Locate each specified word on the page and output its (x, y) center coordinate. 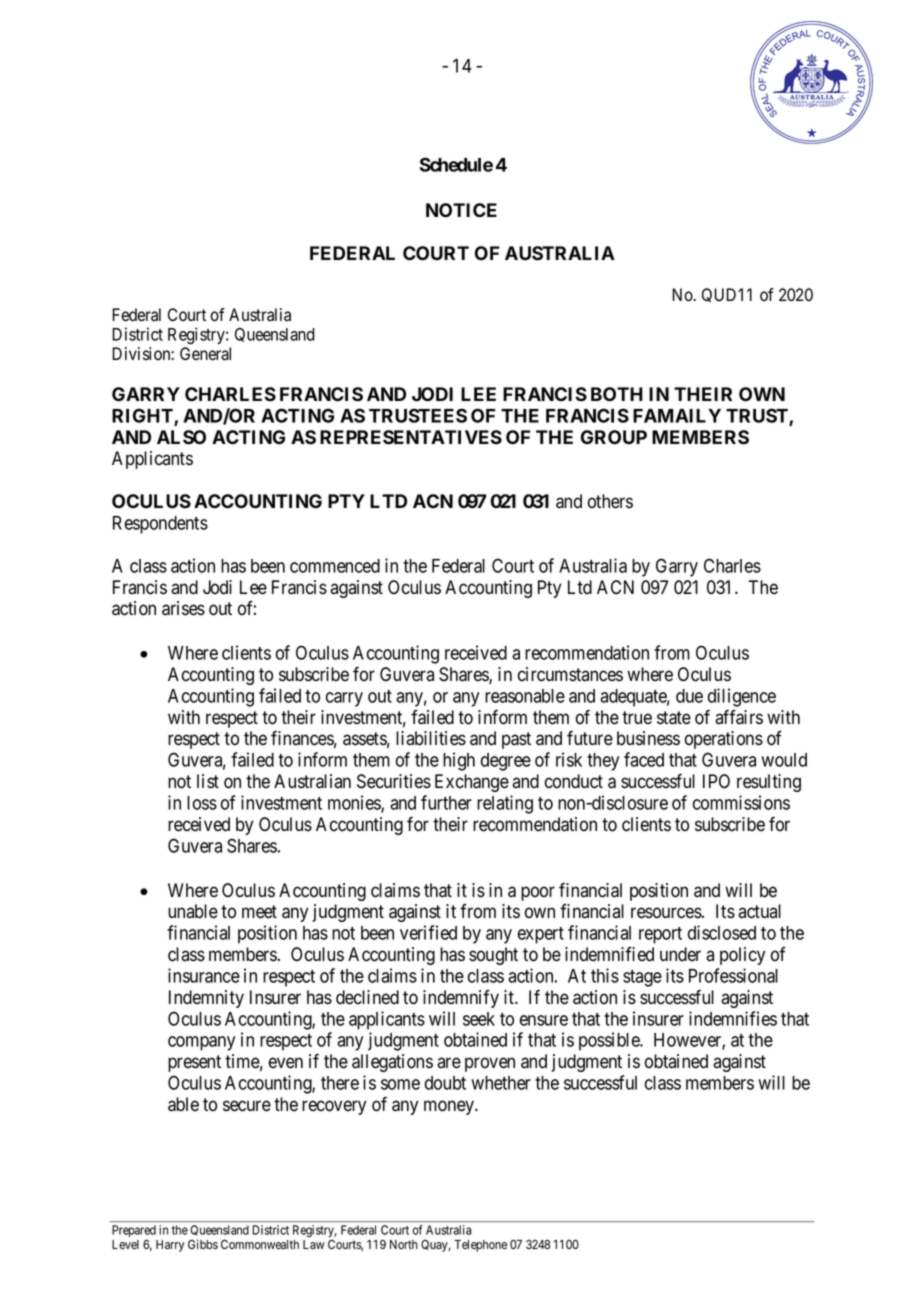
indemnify (461, 999)
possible (610, 1041)
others (610, 501)
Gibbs (203, 1244)
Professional (733, 975)
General (205, 354)
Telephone (480, 1246)
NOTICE (461, 210)
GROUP (614, 437)
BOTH (617, 394)
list (208, 781)
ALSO (181, 437)
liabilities (431, 738)
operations (724, 740)
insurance (204, 975)
